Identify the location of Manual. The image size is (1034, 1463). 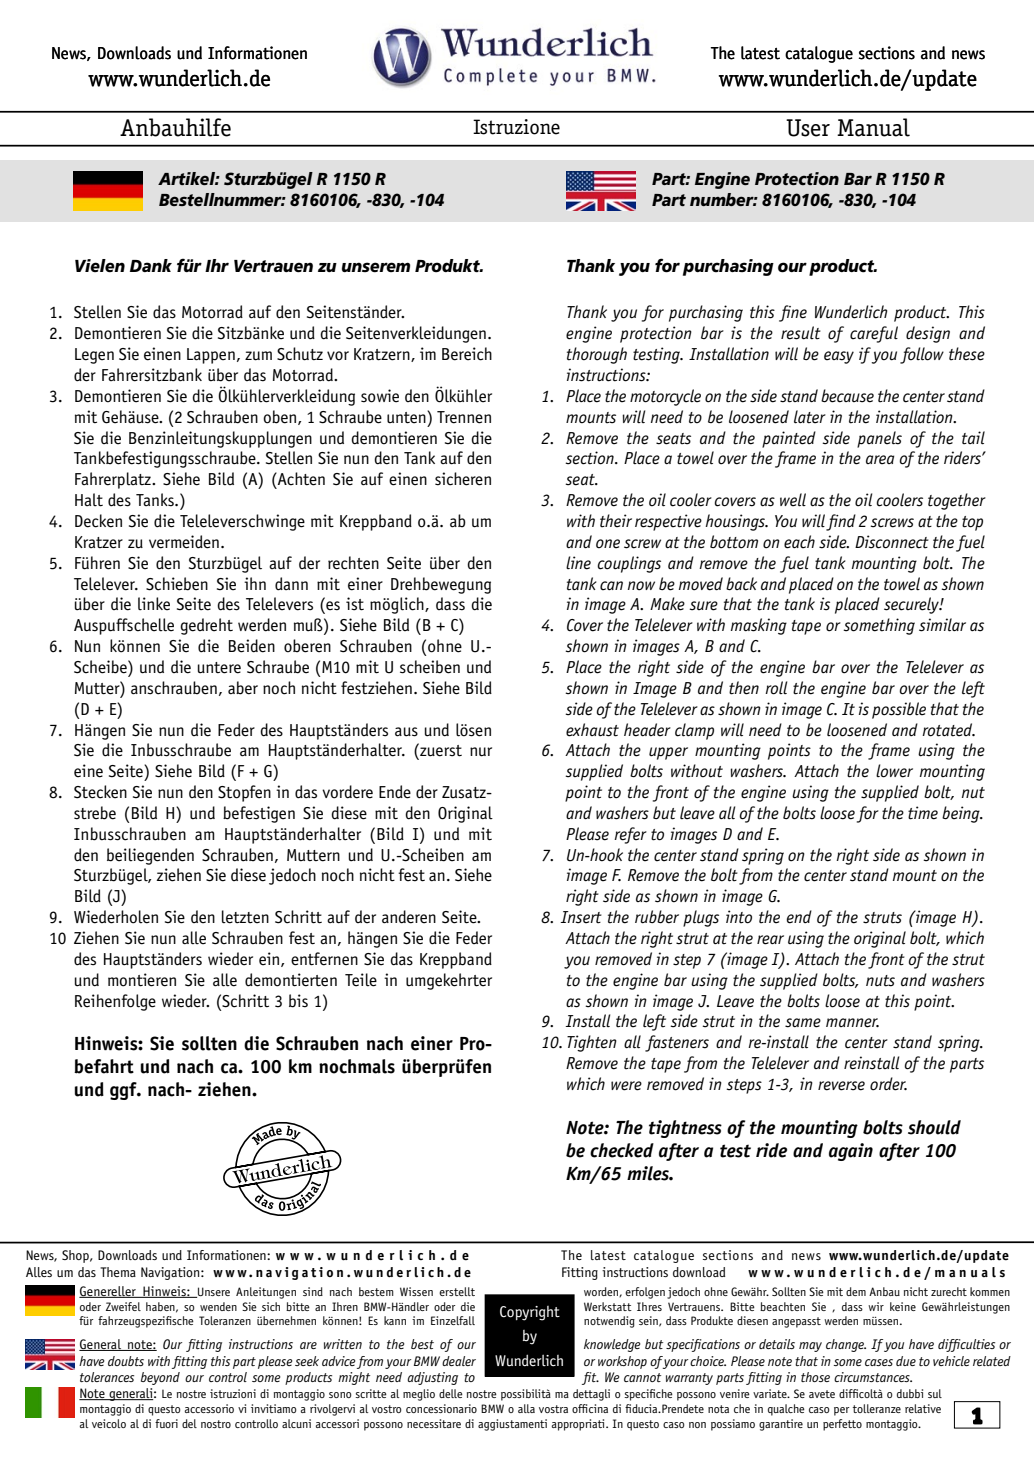
(873, 127).
